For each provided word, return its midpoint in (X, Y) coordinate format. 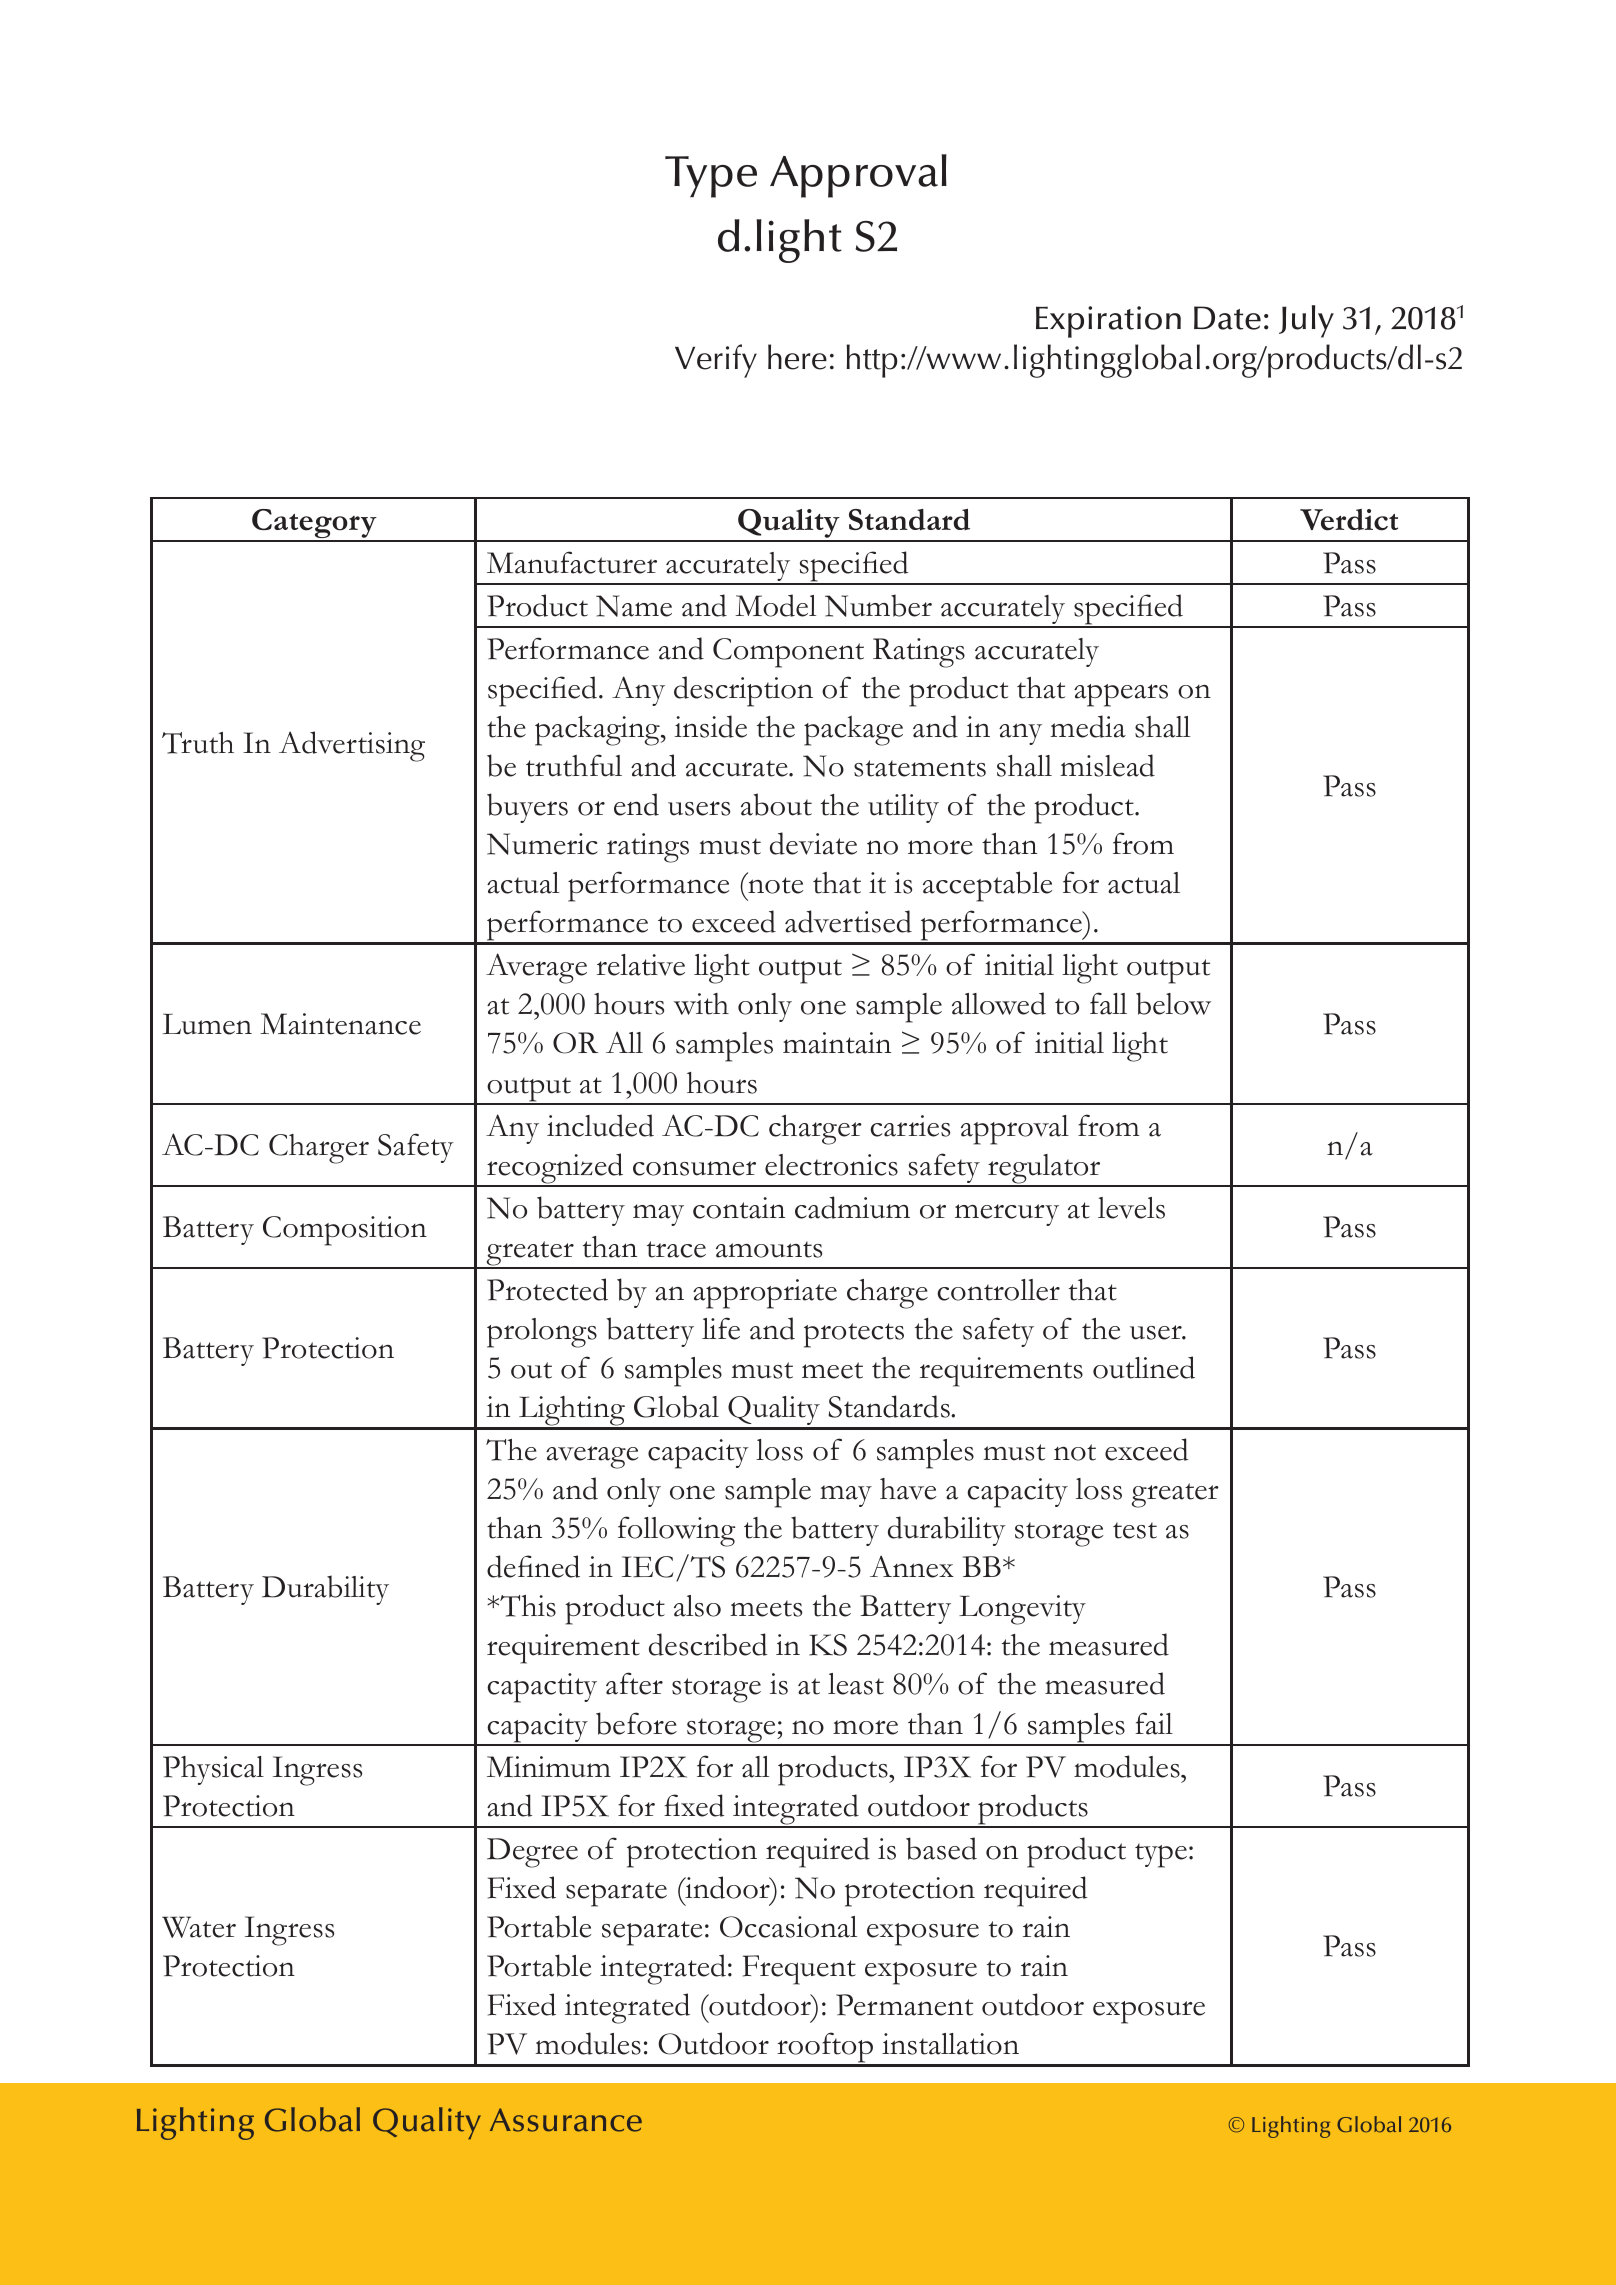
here (797, 357)
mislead (1107, 765)
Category (314, 525)
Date (1227, 318)
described (708, 1644)
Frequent (799, 1970)
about (776, 804)
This (527, 1606)
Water (199, 1927)
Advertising (352, 746)
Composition (345, 1231)
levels (1131, 1208)
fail (1154, 1723)
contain (739, 1208)
